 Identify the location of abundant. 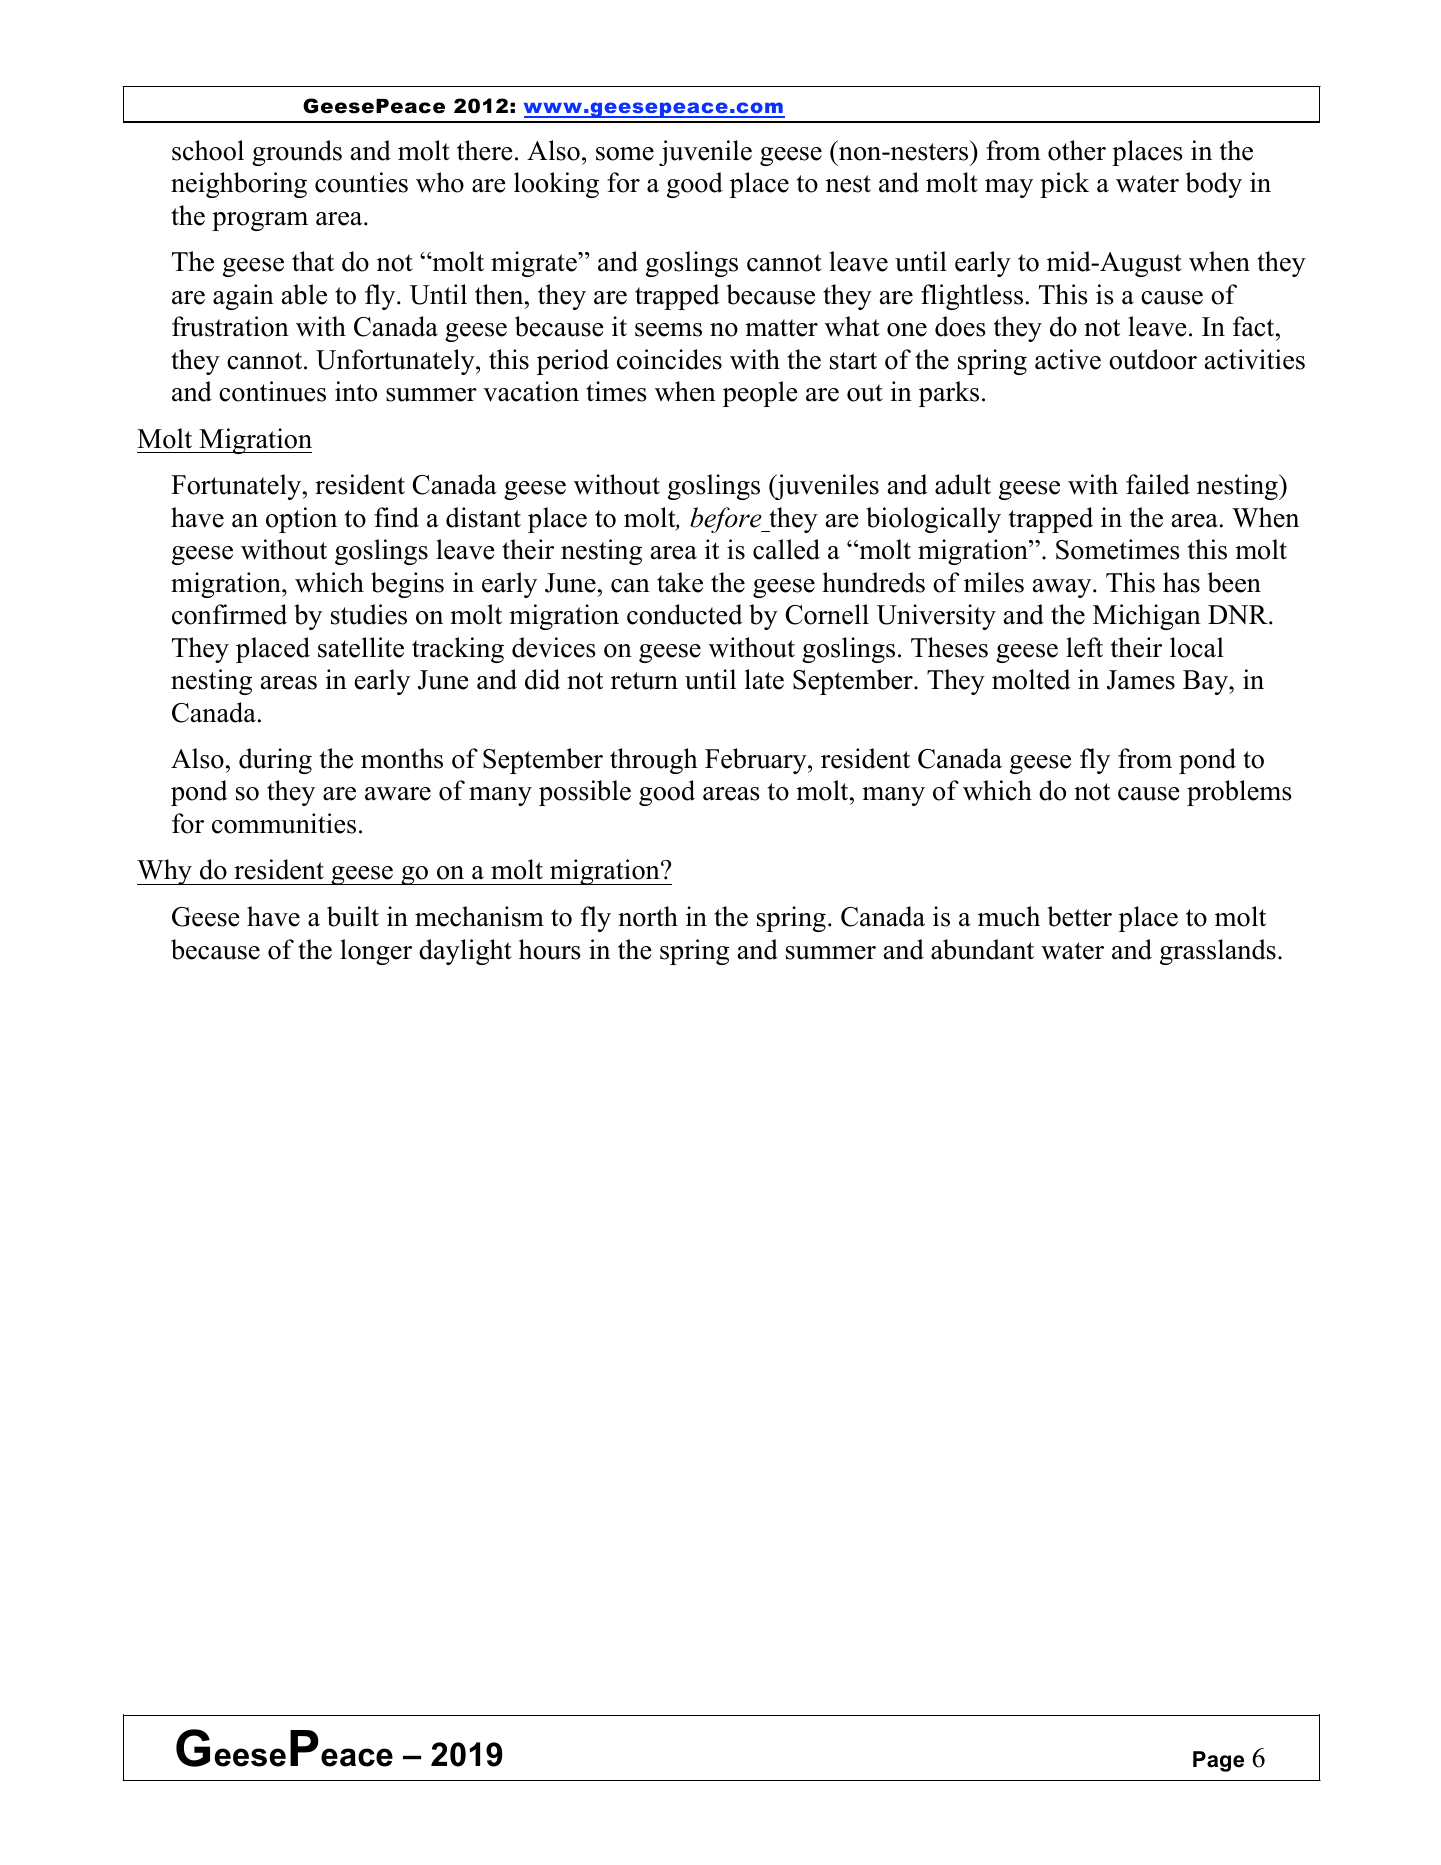
(982, 949).
